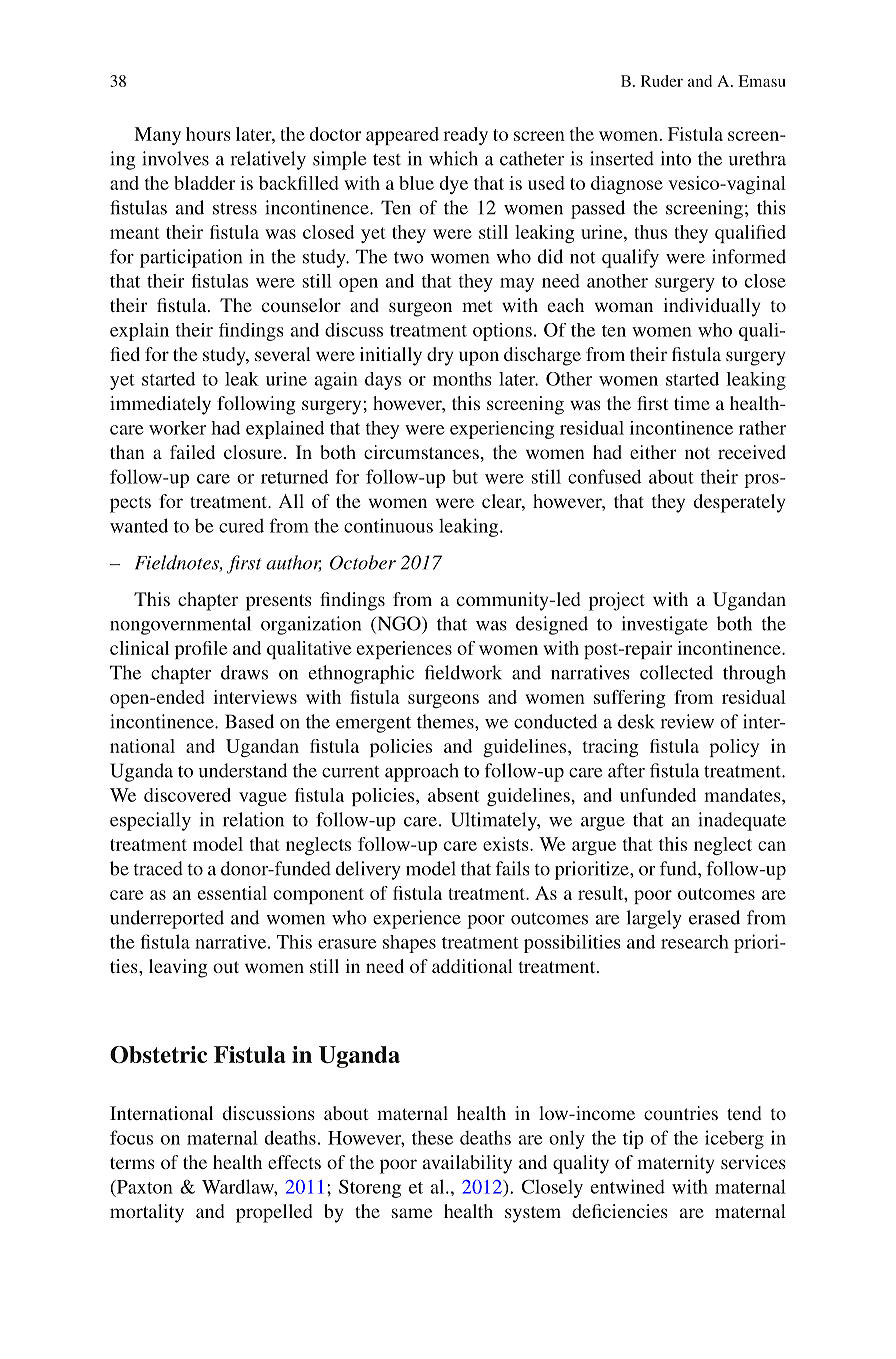  Describe the element at coordinates (208, 134) in the page. I see `hours` at that location.
